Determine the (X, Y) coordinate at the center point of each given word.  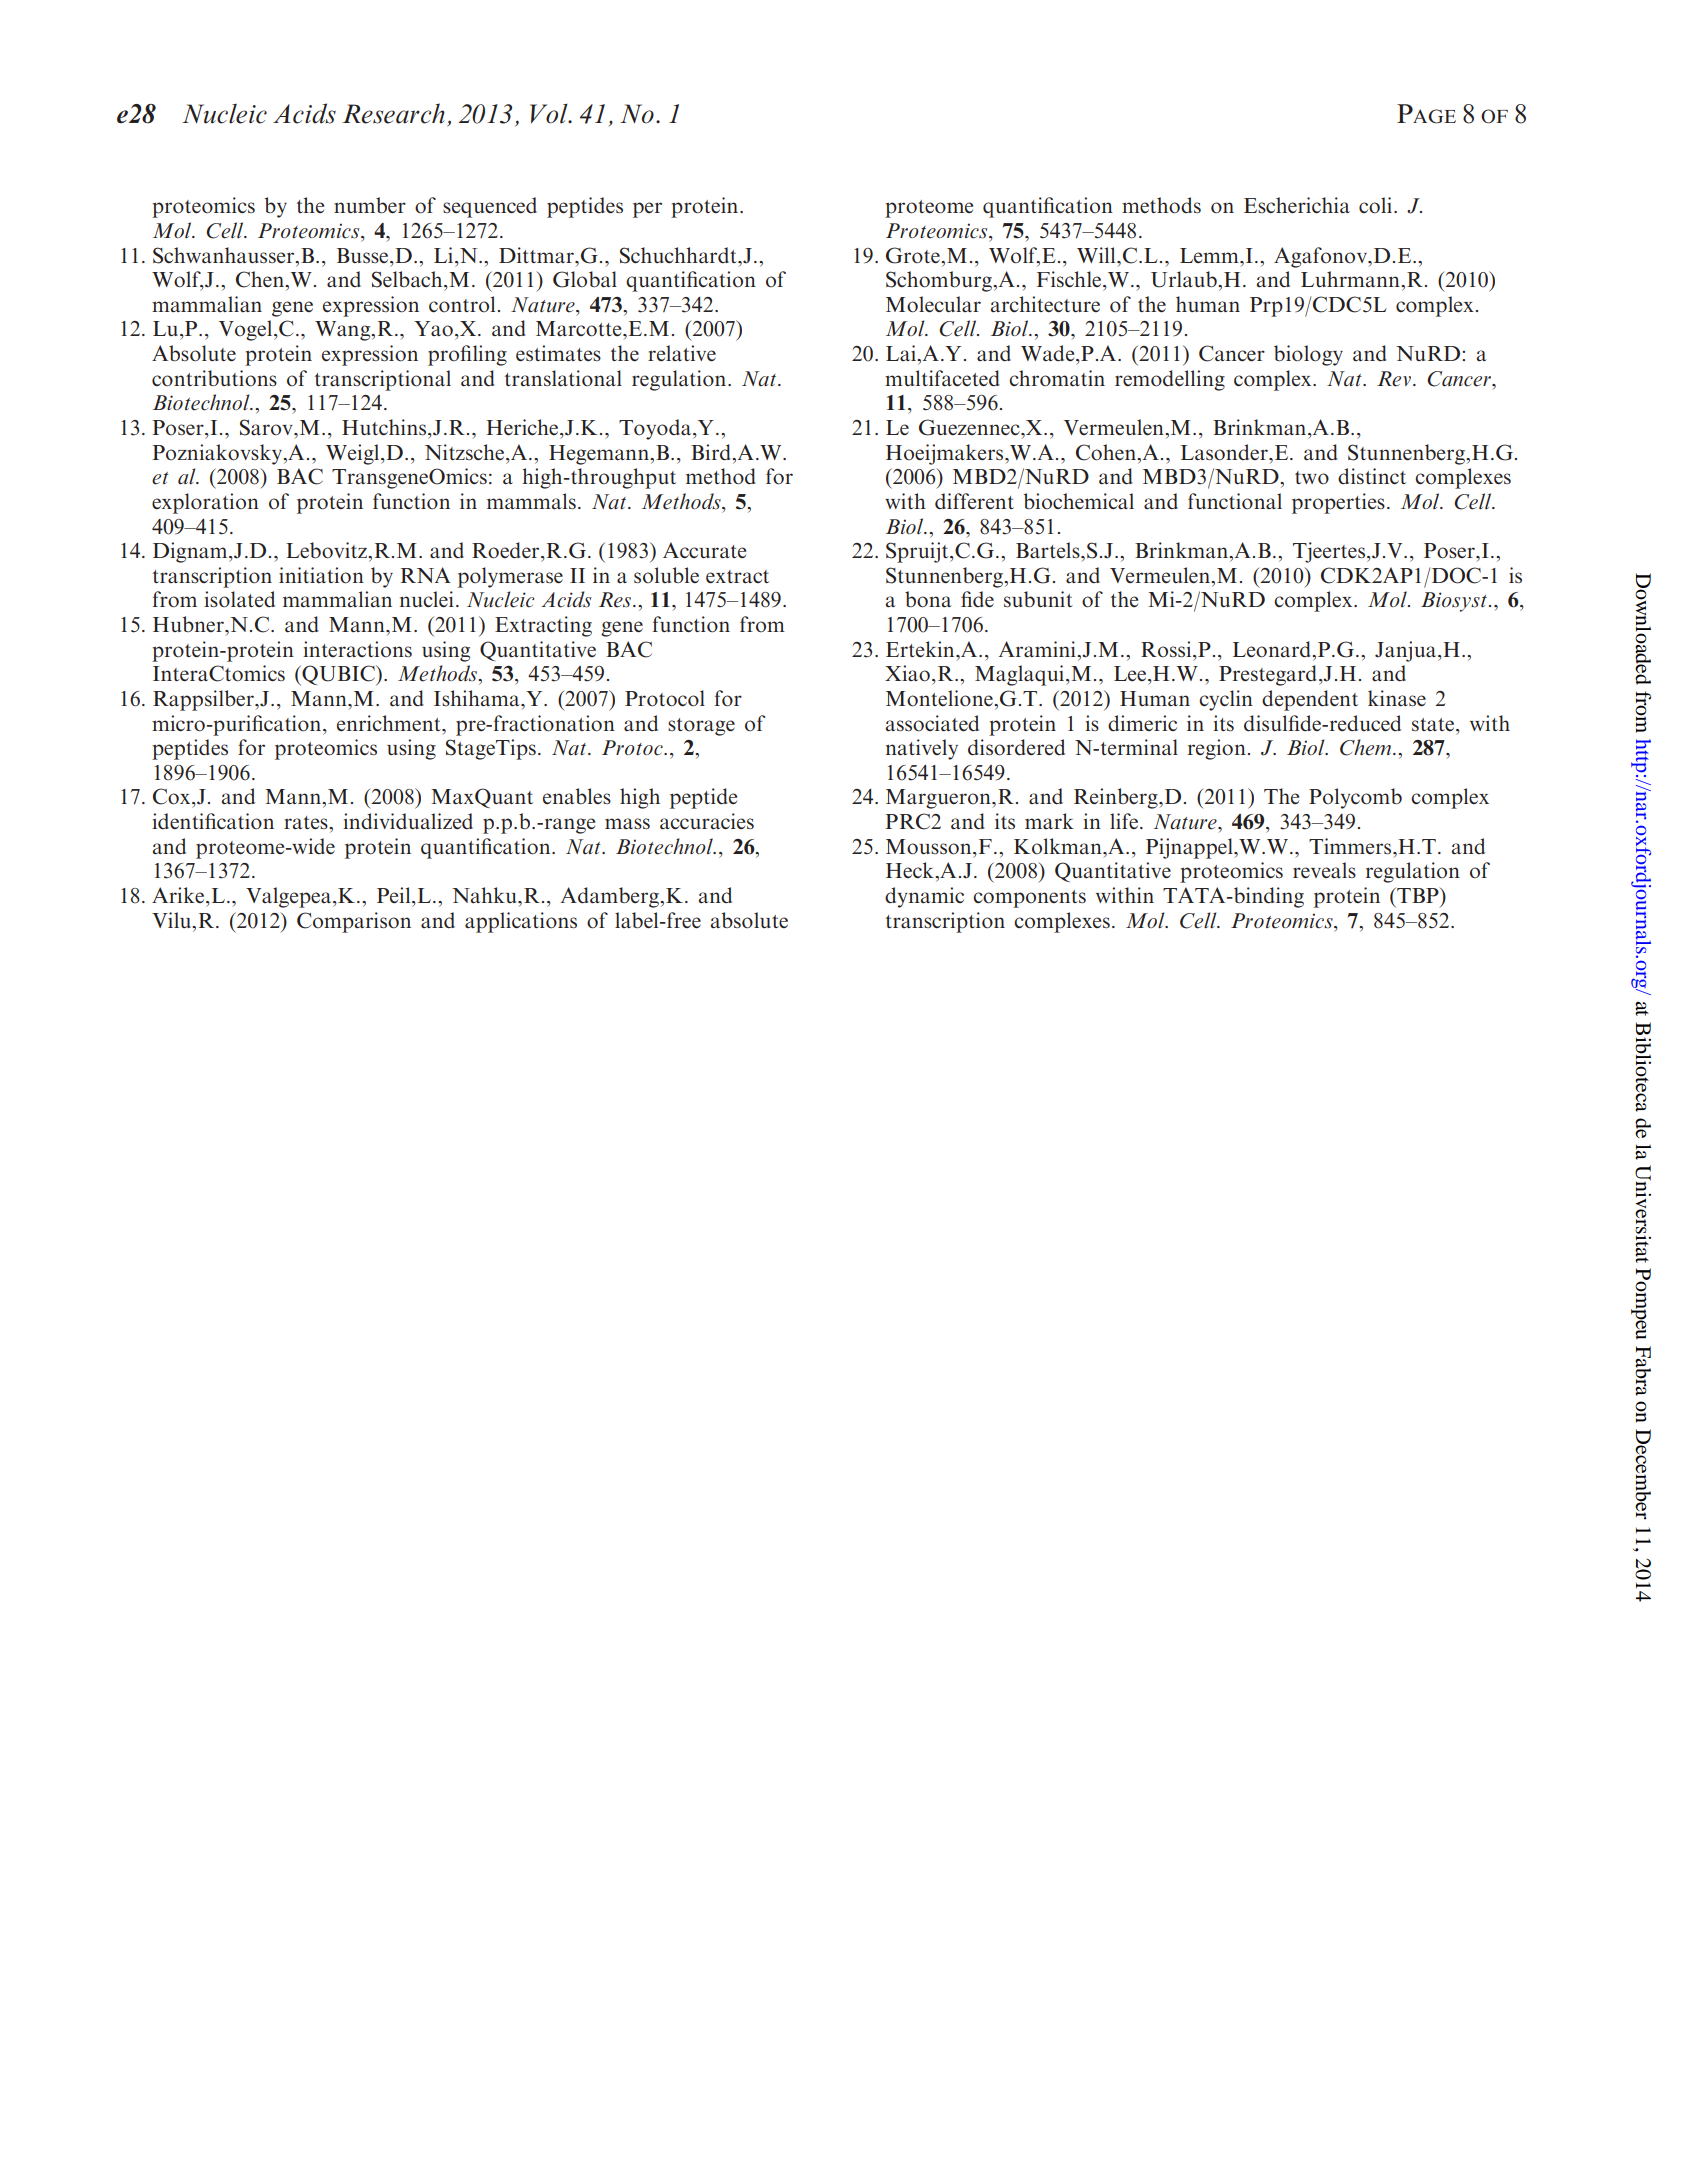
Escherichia (1297, 205)
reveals (1324, 870)
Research (393, 113)
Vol (550, 114)
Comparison (354, 922)
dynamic (924, 897)
